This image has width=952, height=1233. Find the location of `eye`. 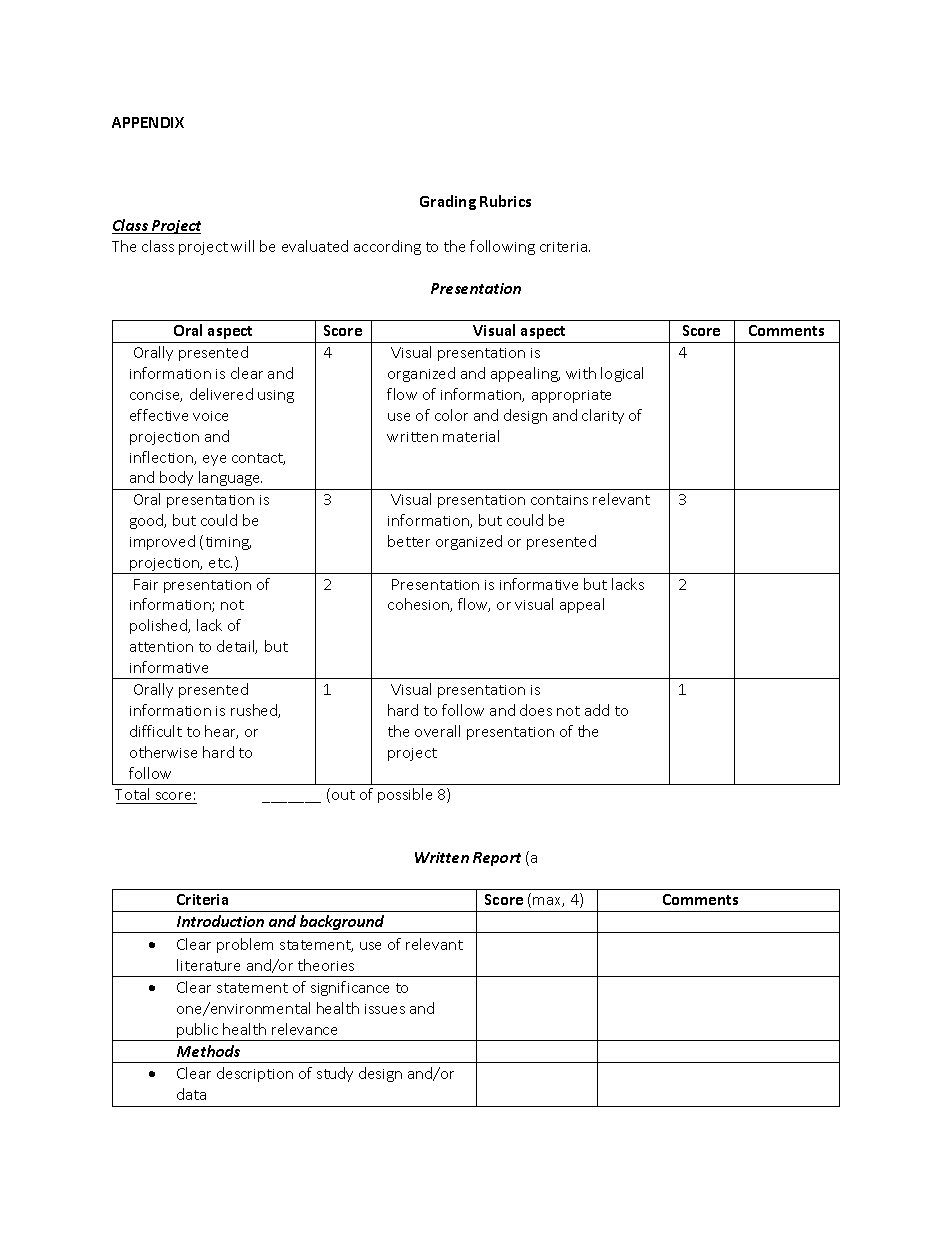

eye is located at coordinates (214, 460).
